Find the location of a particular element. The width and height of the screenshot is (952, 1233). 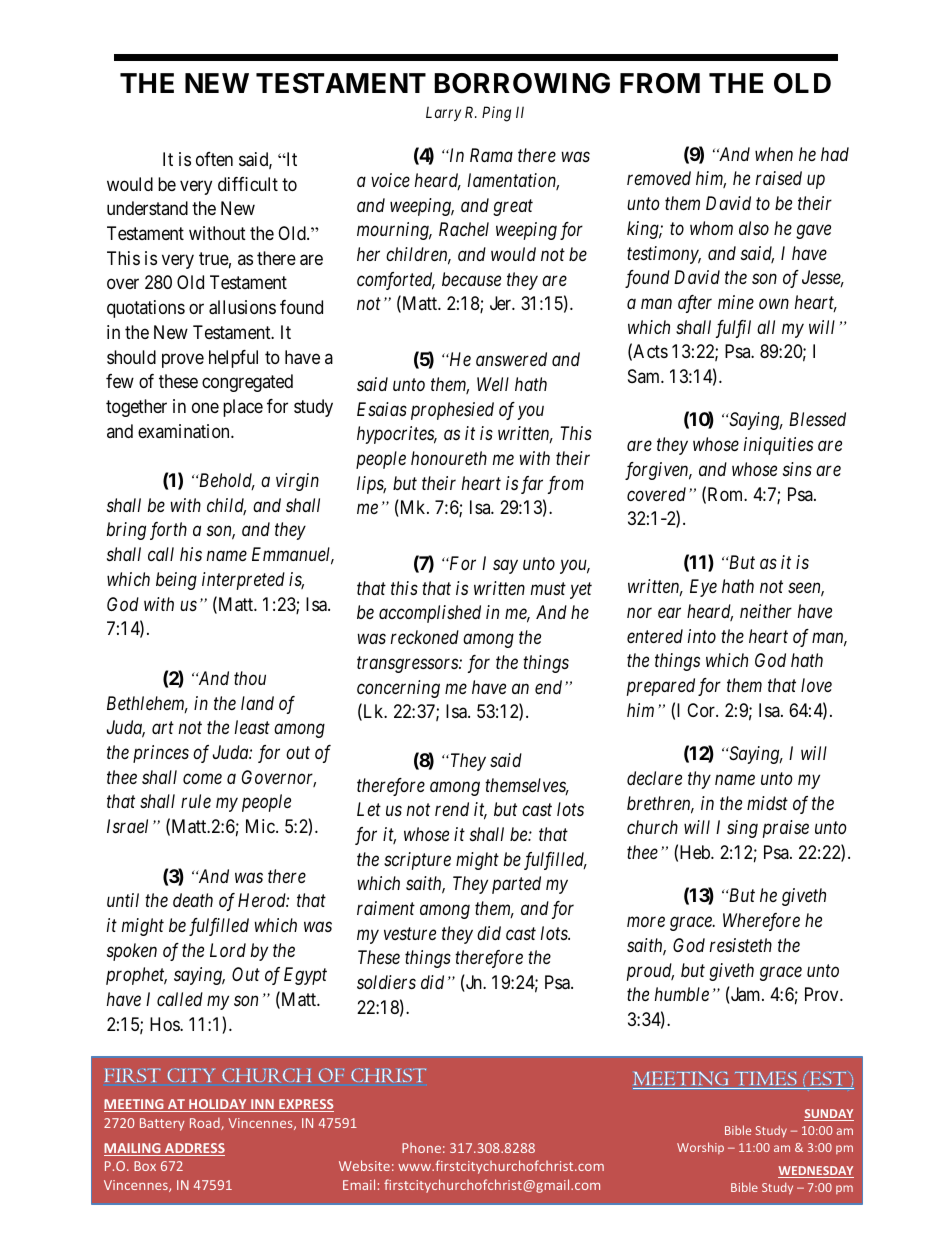

ADDRESS is located at coordinates (194, 1149).
